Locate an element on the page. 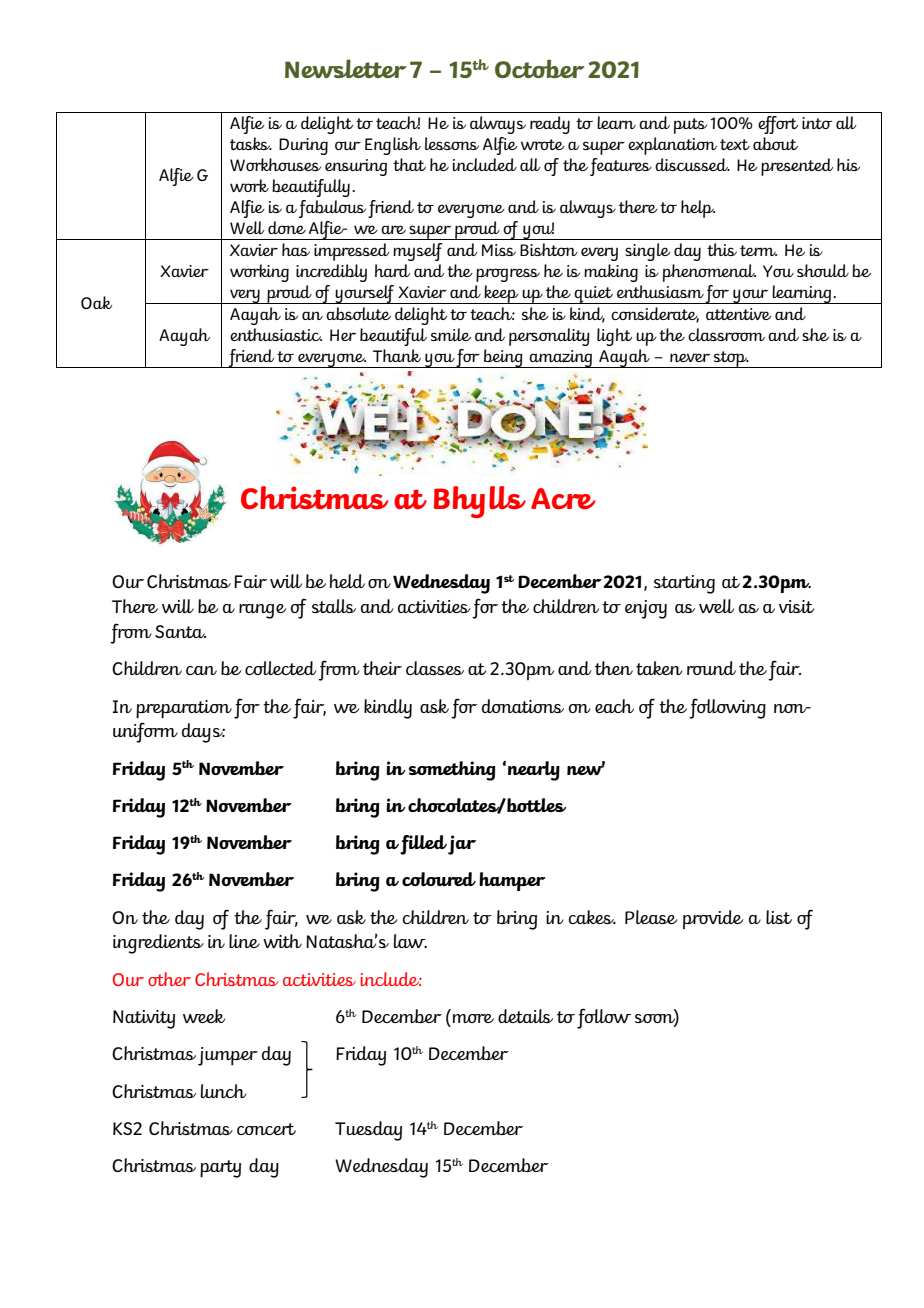 The image size is (924, 1308). enthusiastic is located at coordinates (276, 334).
